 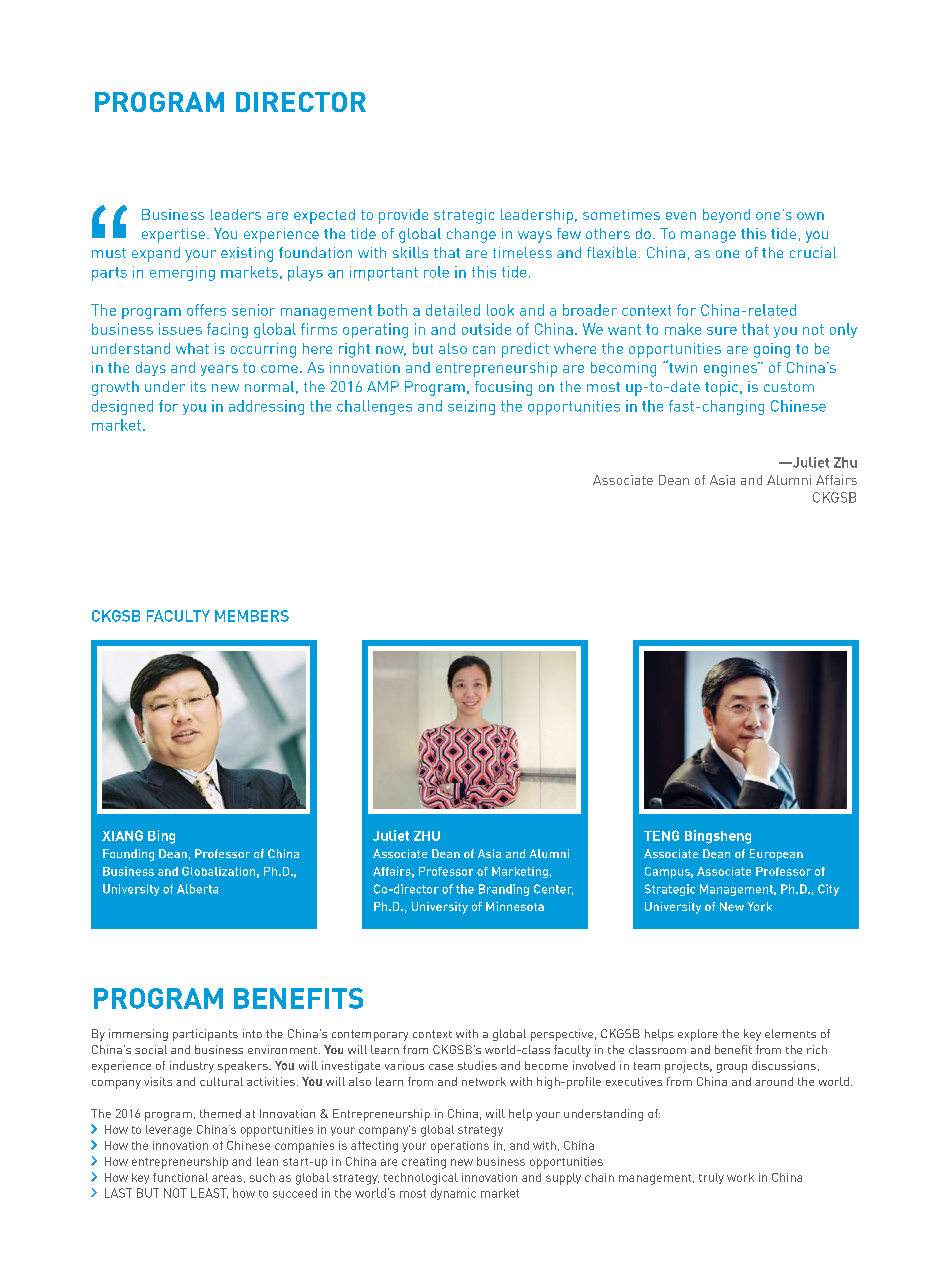 I want to click on topic, so click(x=723, y=388).
